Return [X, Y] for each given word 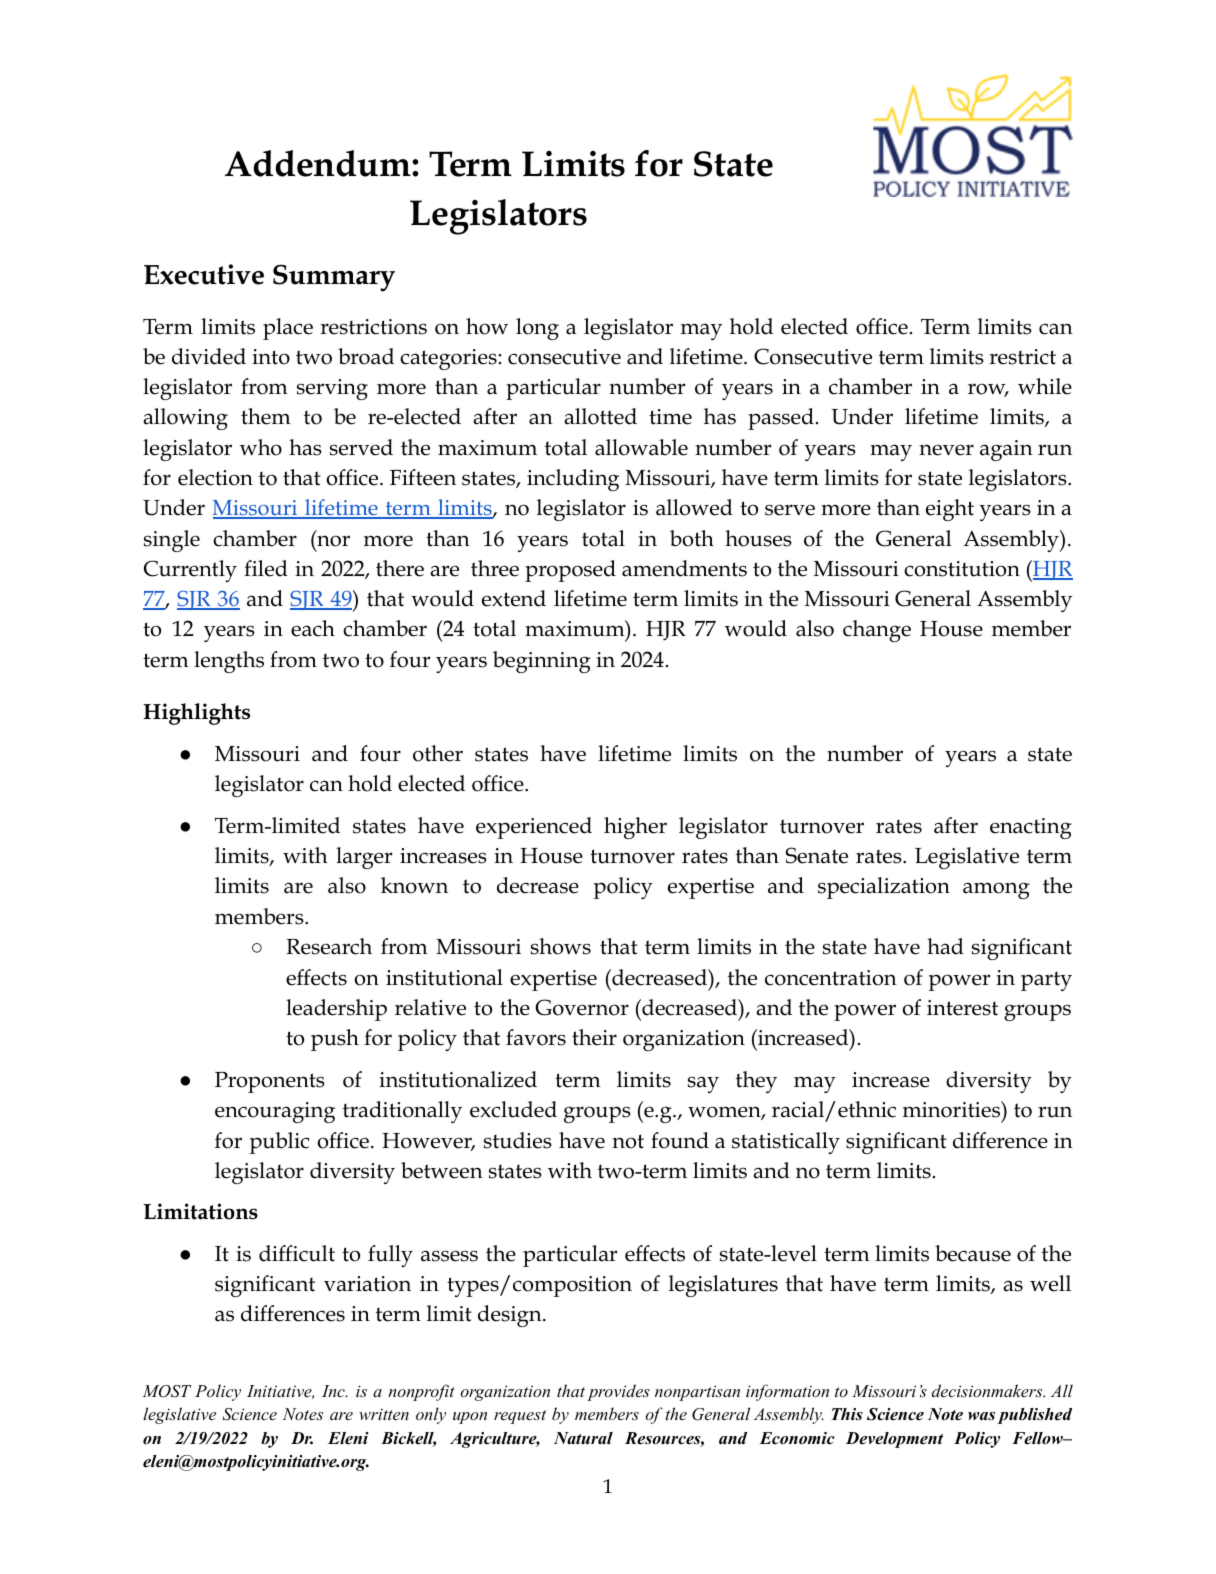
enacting [1031, 828]
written [384, 1414]
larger [364, 858]
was [981, 1416]
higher [635, 828]
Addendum [319, 163]
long [537, 329]
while [1045, 386]
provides [618, 1392]
